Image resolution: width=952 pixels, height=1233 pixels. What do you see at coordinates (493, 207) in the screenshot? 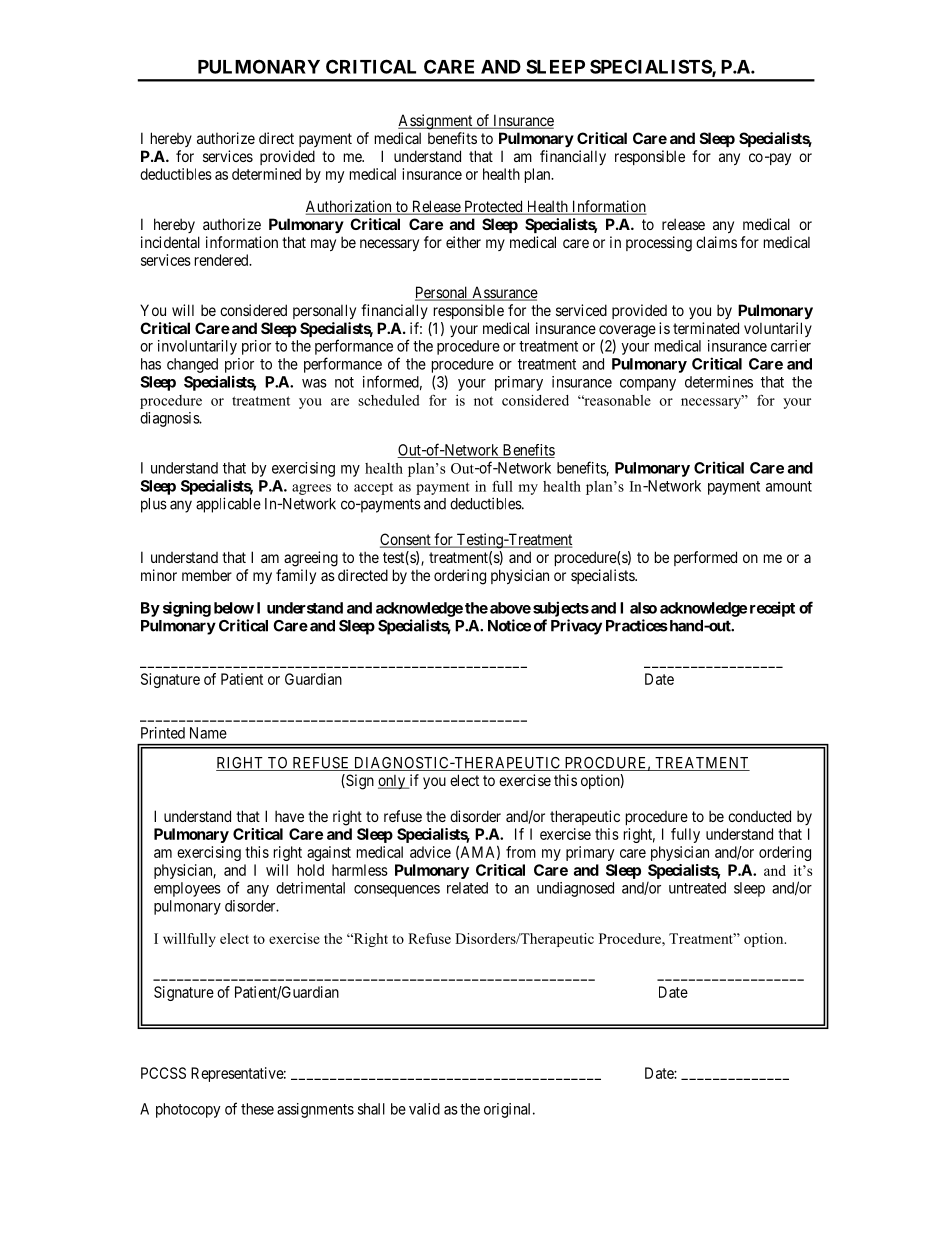
I see `Protected` at bounding box center [493, 207].
